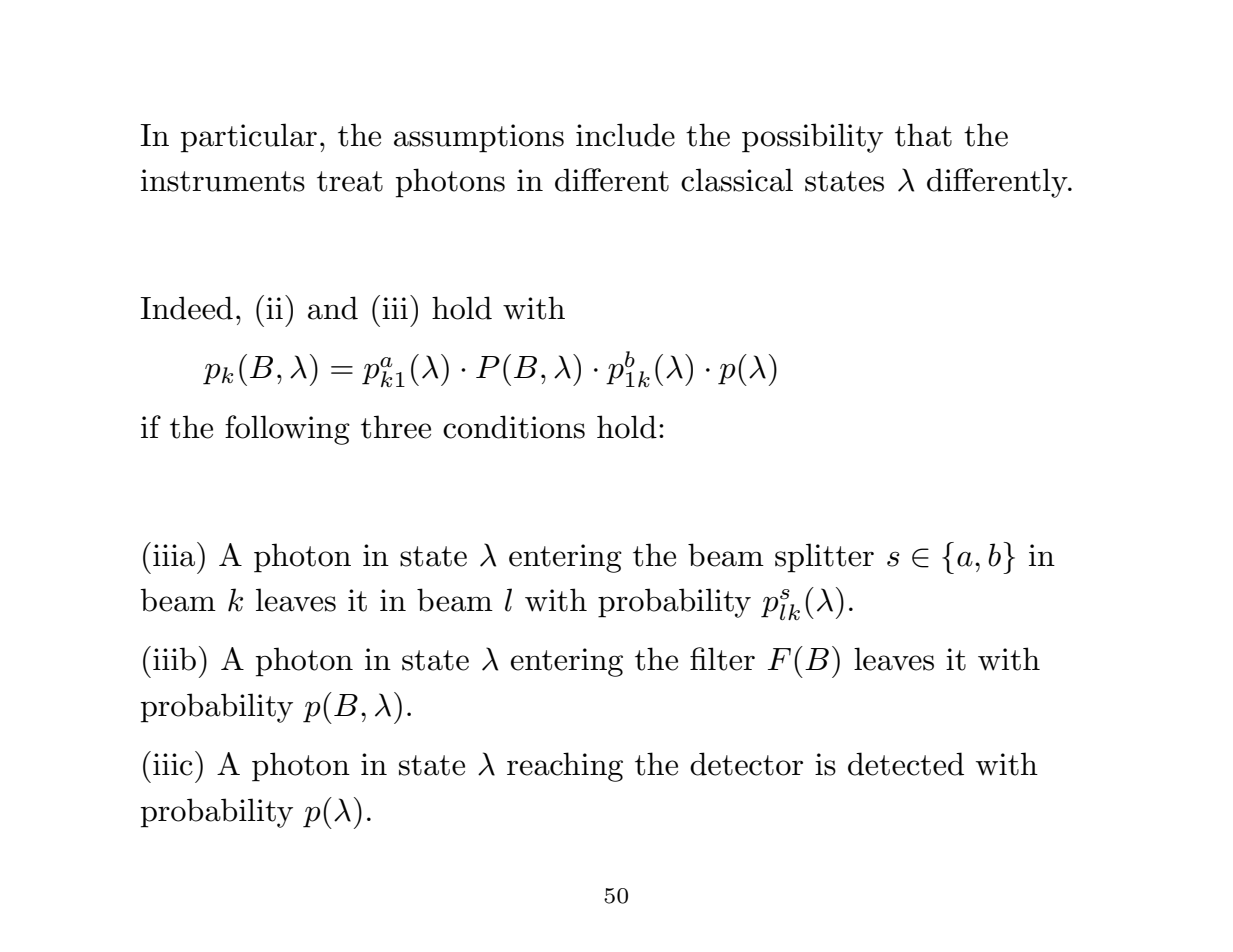  Describe the element at coordinates (565, 767) in the screenshot. I see `reaching` at that location.
